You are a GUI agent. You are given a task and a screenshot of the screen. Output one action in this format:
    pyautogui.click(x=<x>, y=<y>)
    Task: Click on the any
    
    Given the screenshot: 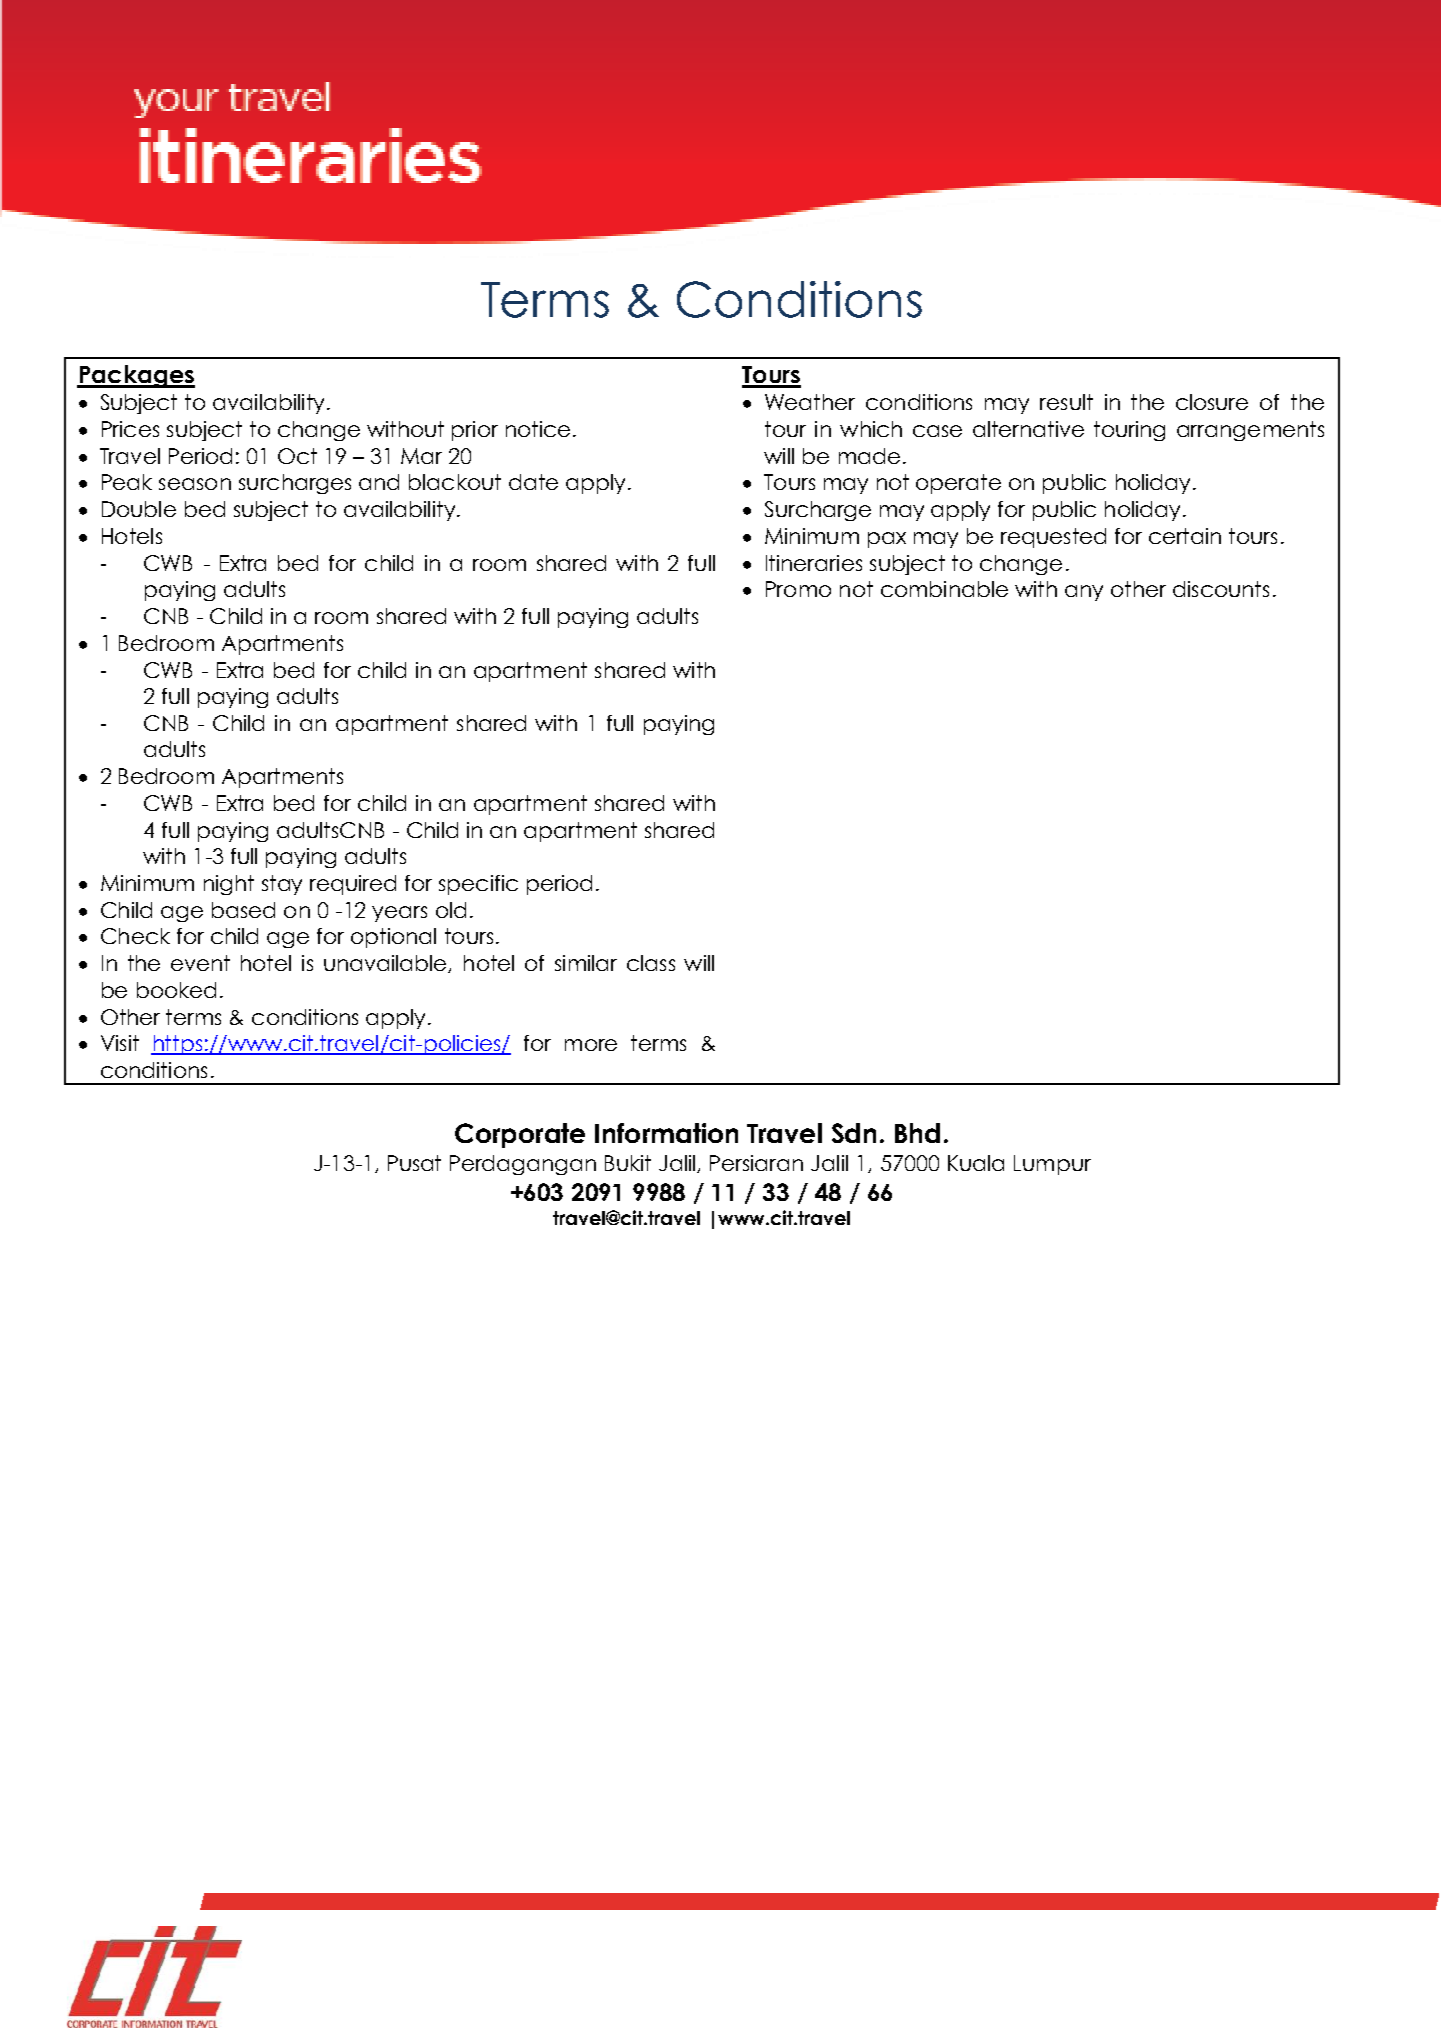 What is the action you would take?
    pyautogui.click(x=1084, y=593)
